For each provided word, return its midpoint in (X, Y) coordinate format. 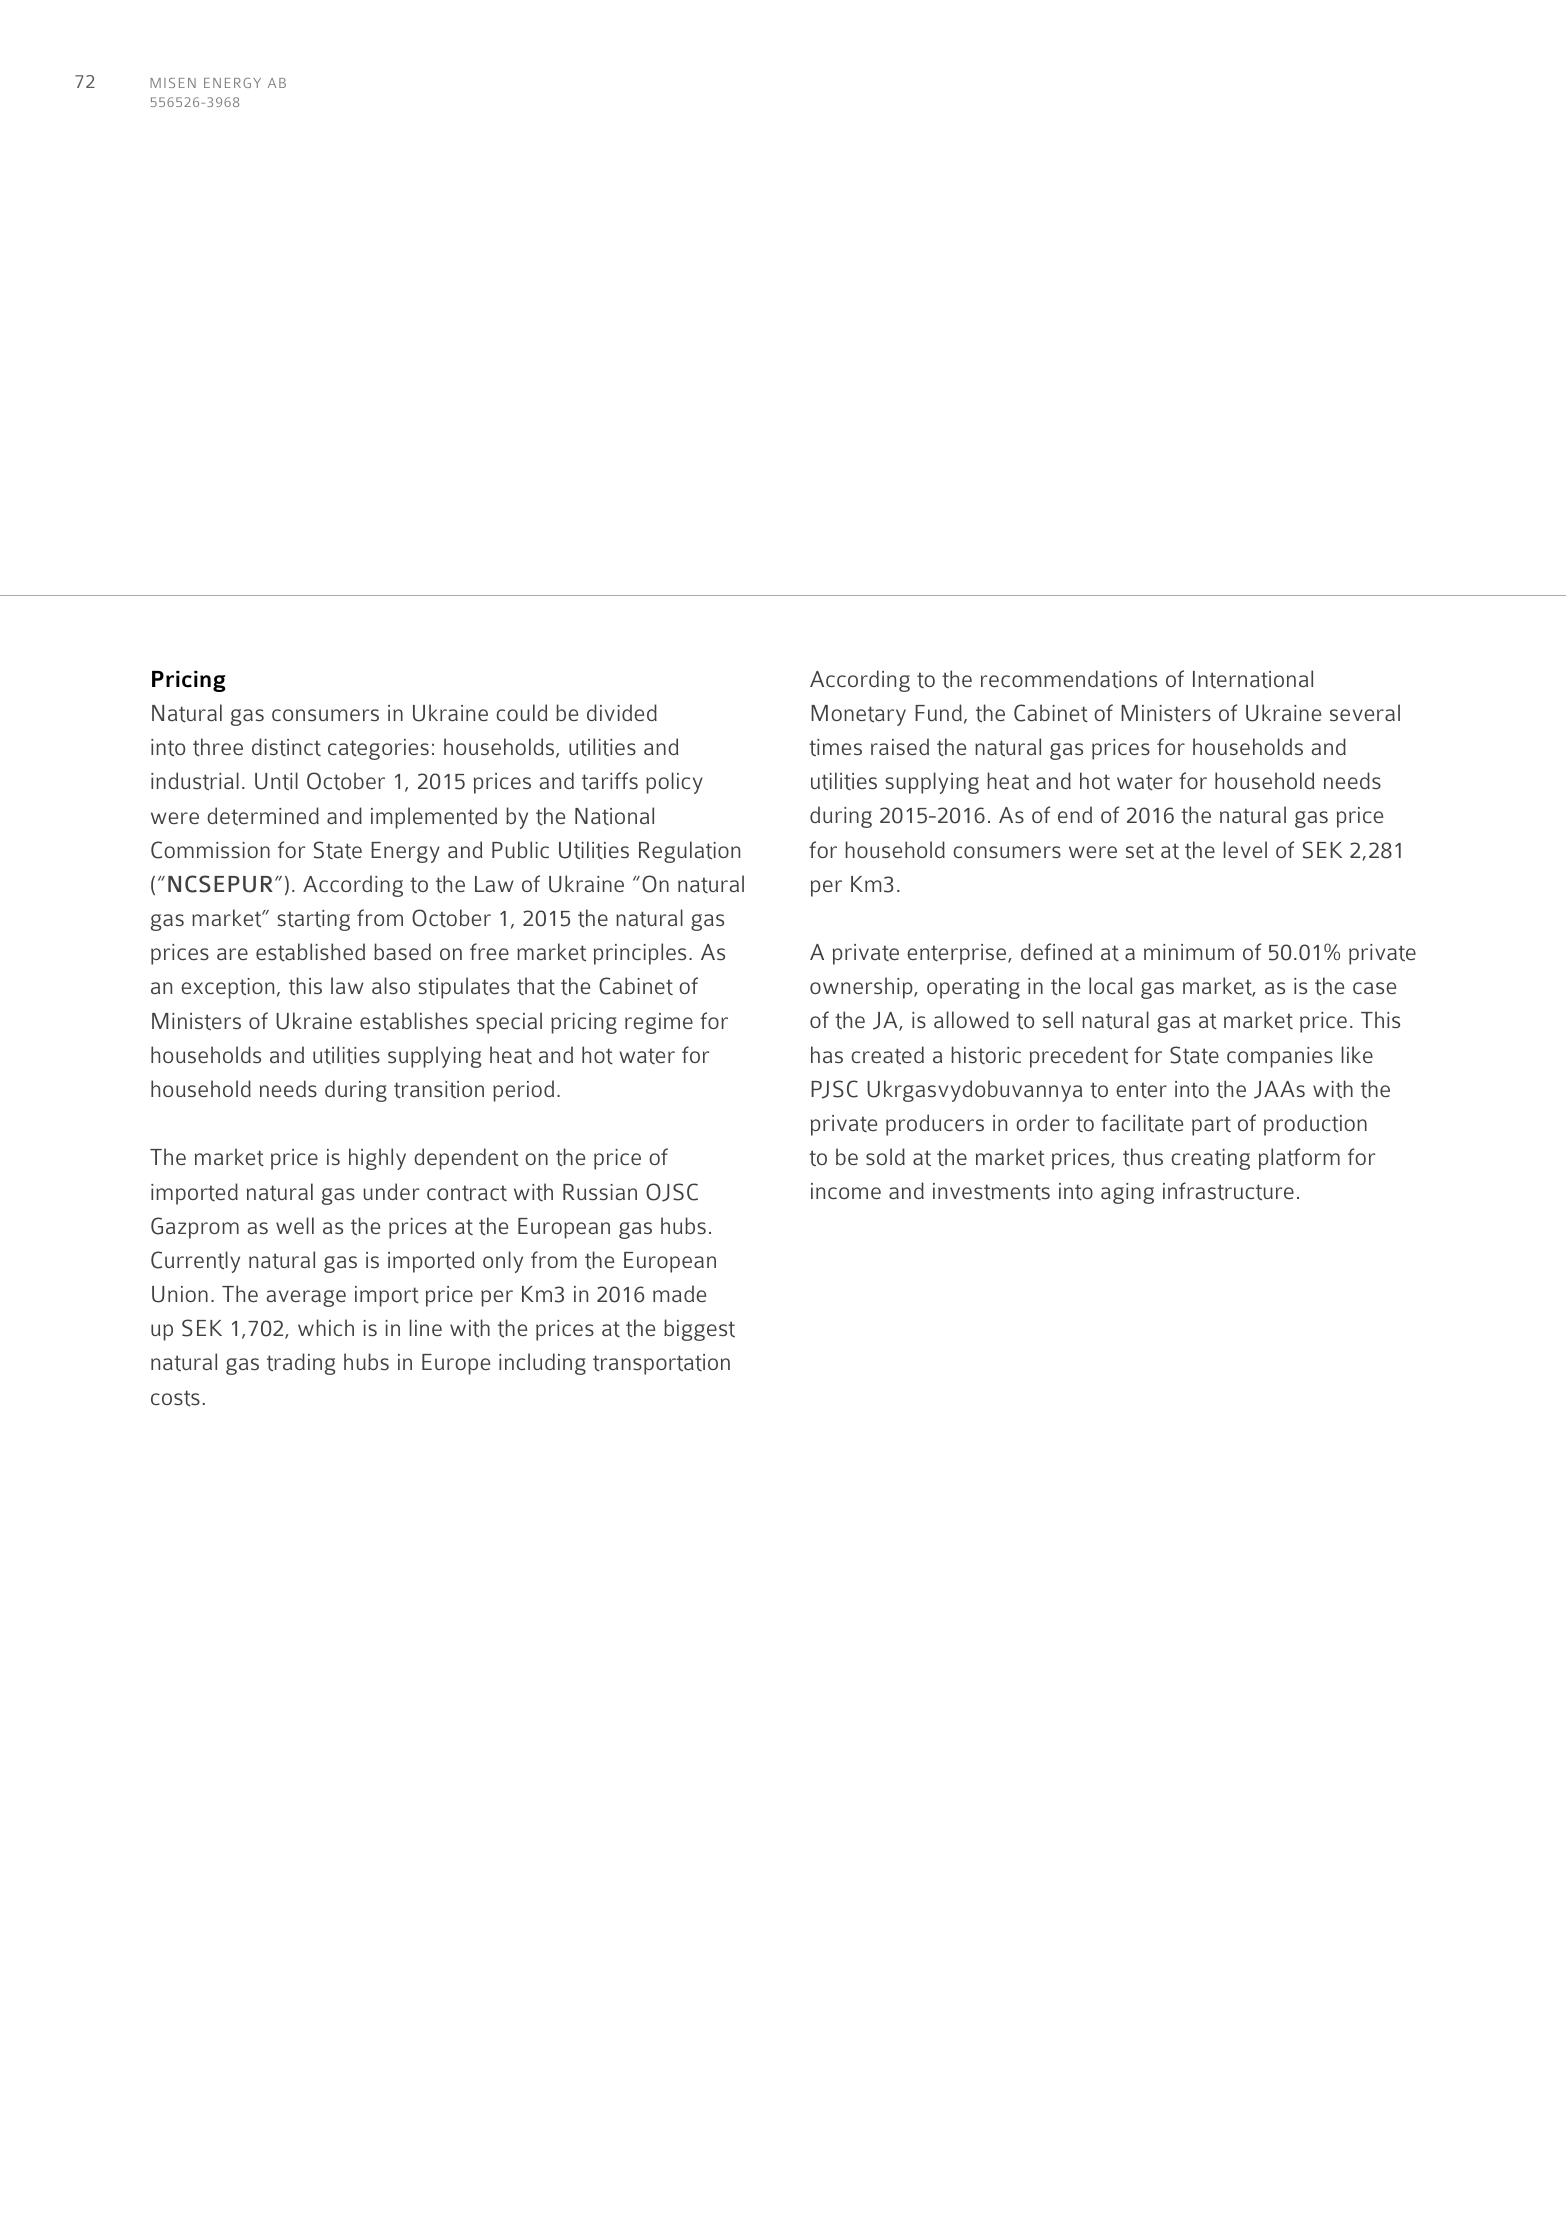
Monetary (858, 715)
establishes (414, 1021)
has (827, 1054)
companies (1280, 1057)
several (1365, 712)
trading (301, 1364)
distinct (286, 747)
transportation (661, 1364)
